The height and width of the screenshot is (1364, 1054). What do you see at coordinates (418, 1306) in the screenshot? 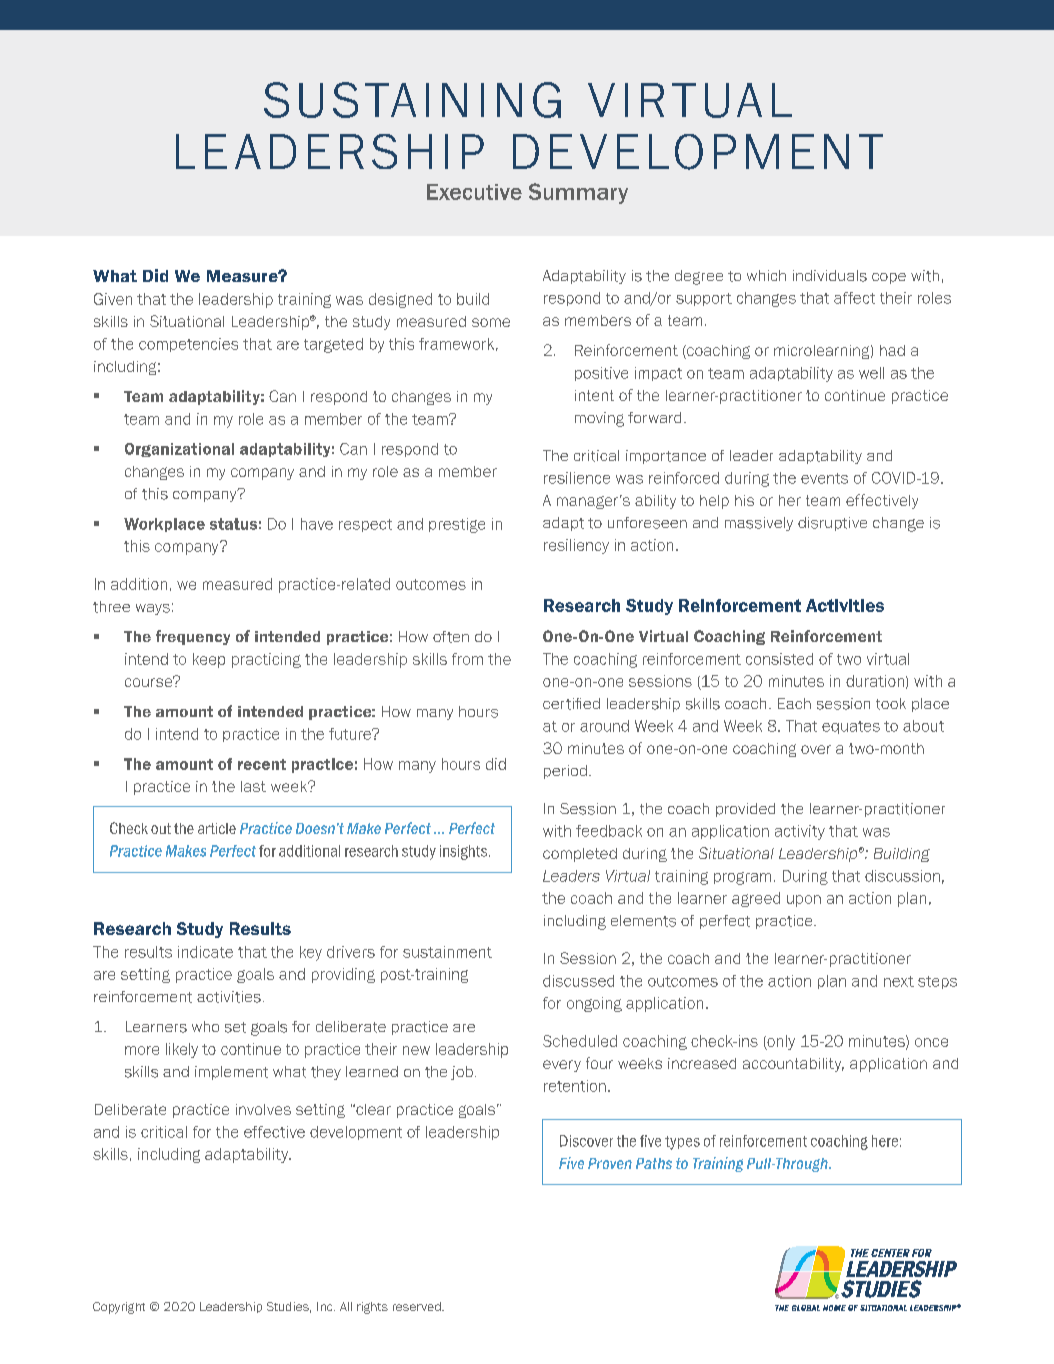
I see `reserved` at bounding box center [418, 1306].
